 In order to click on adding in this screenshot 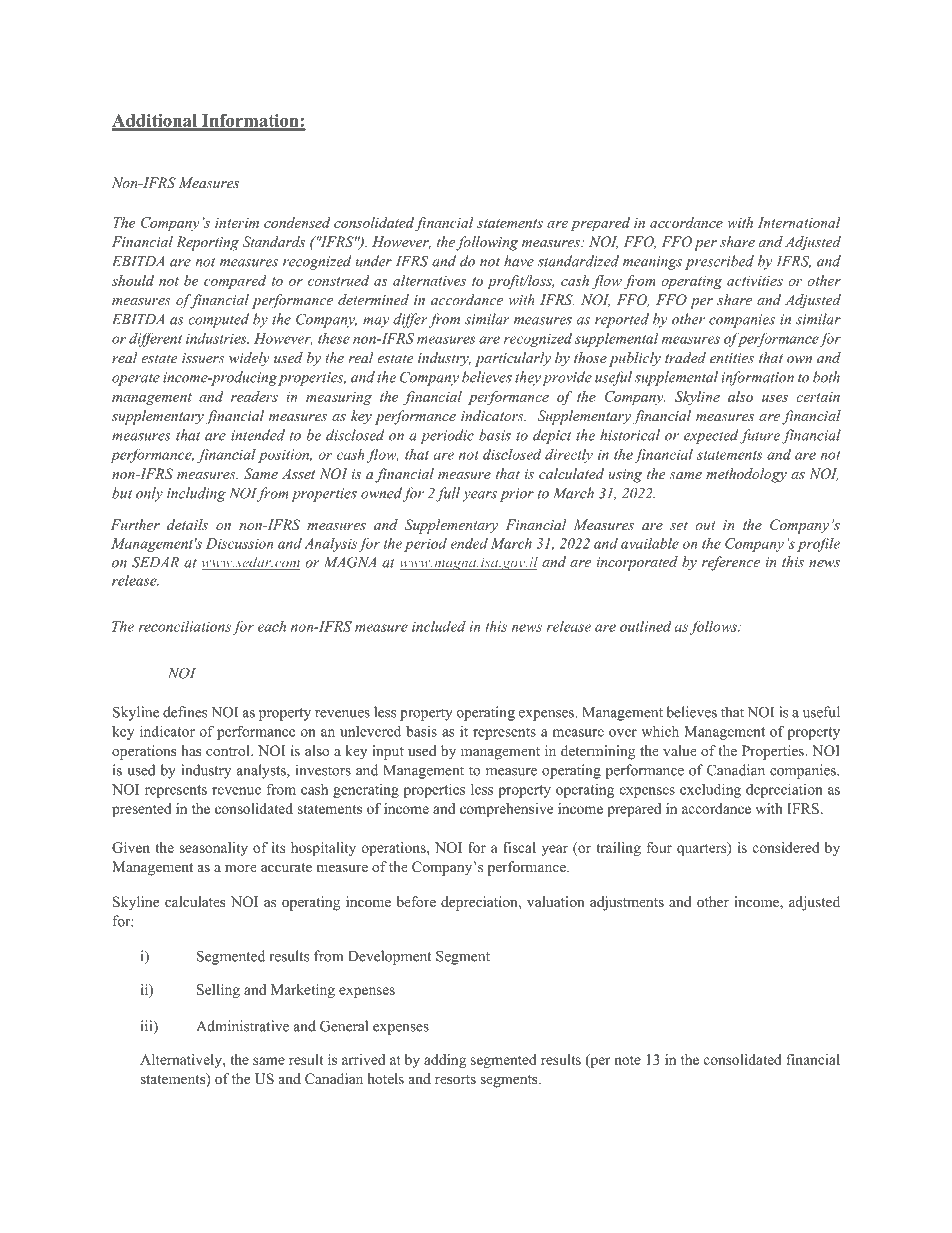, I will do `click(445, 1061)`.
